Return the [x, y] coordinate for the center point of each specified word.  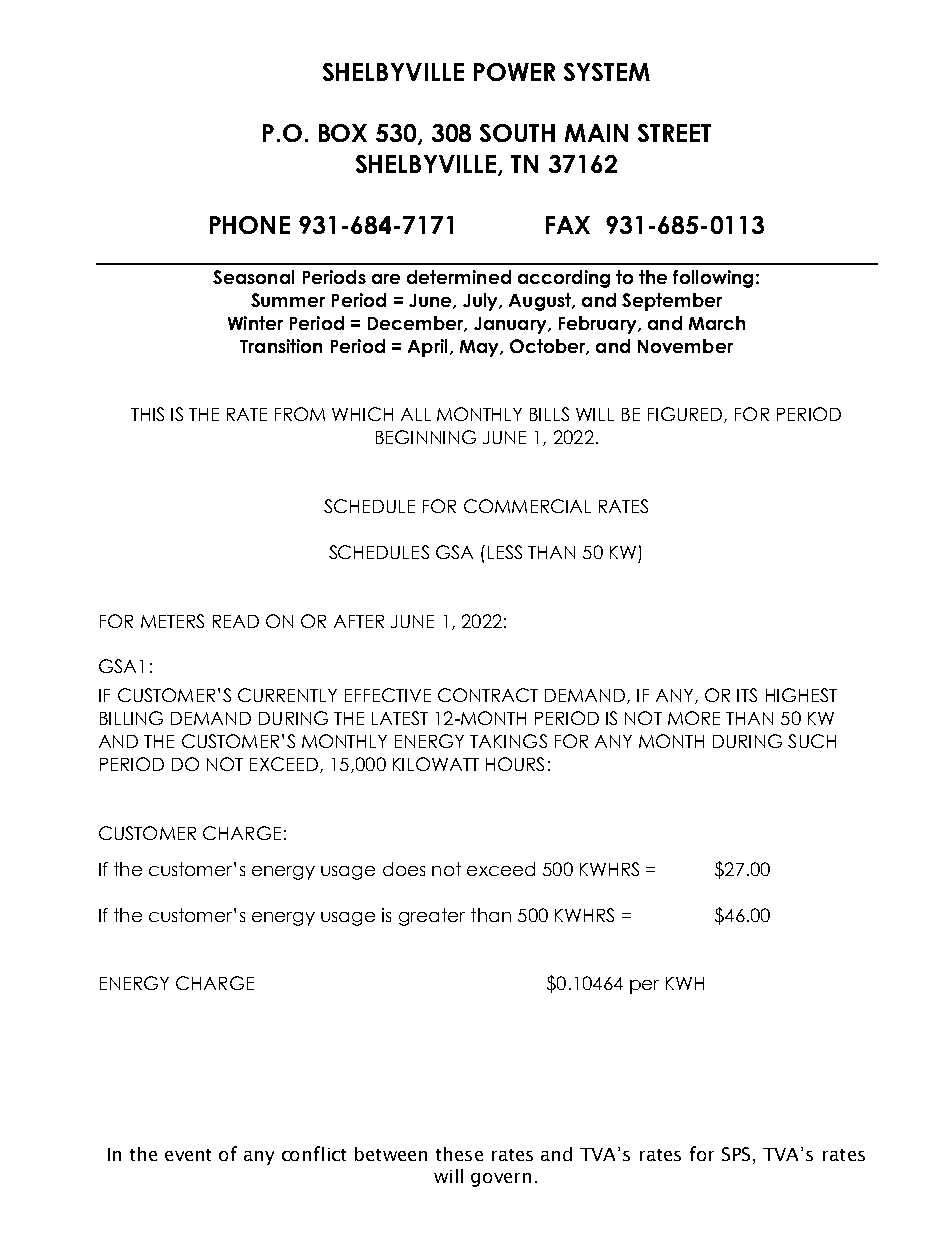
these [459, 1154]
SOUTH [517, 133]
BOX [343, 133]
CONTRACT [488, 695]
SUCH [812, 741]
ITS [747, 695]
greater [432, 917]
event [188, 1155]
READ [236, 621]
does [404, 869]
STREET [674, 133]
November [685, 346]
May [480, 348]
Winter [255, 323]
